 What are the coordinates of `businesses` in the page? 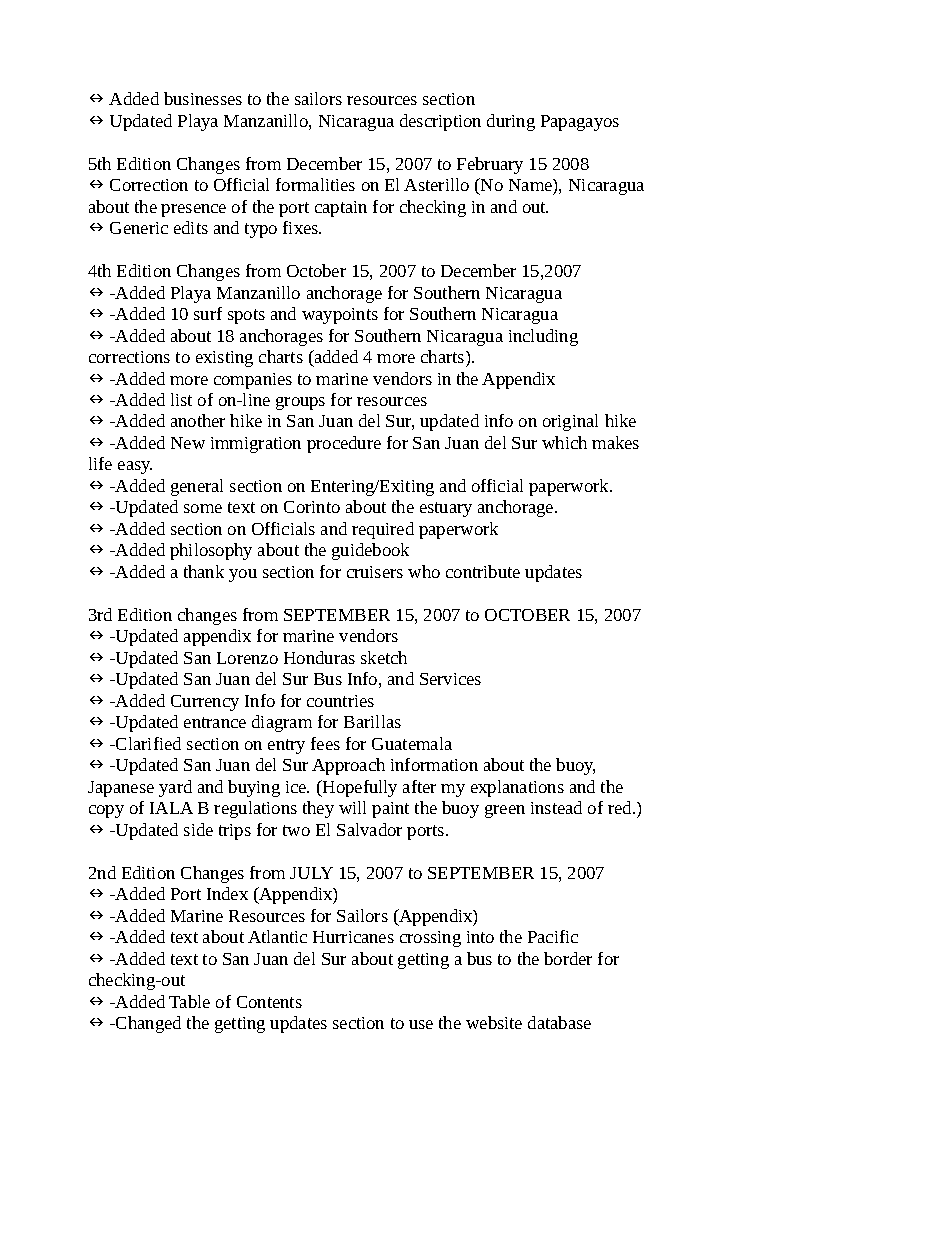 It's located at (203, 98).
